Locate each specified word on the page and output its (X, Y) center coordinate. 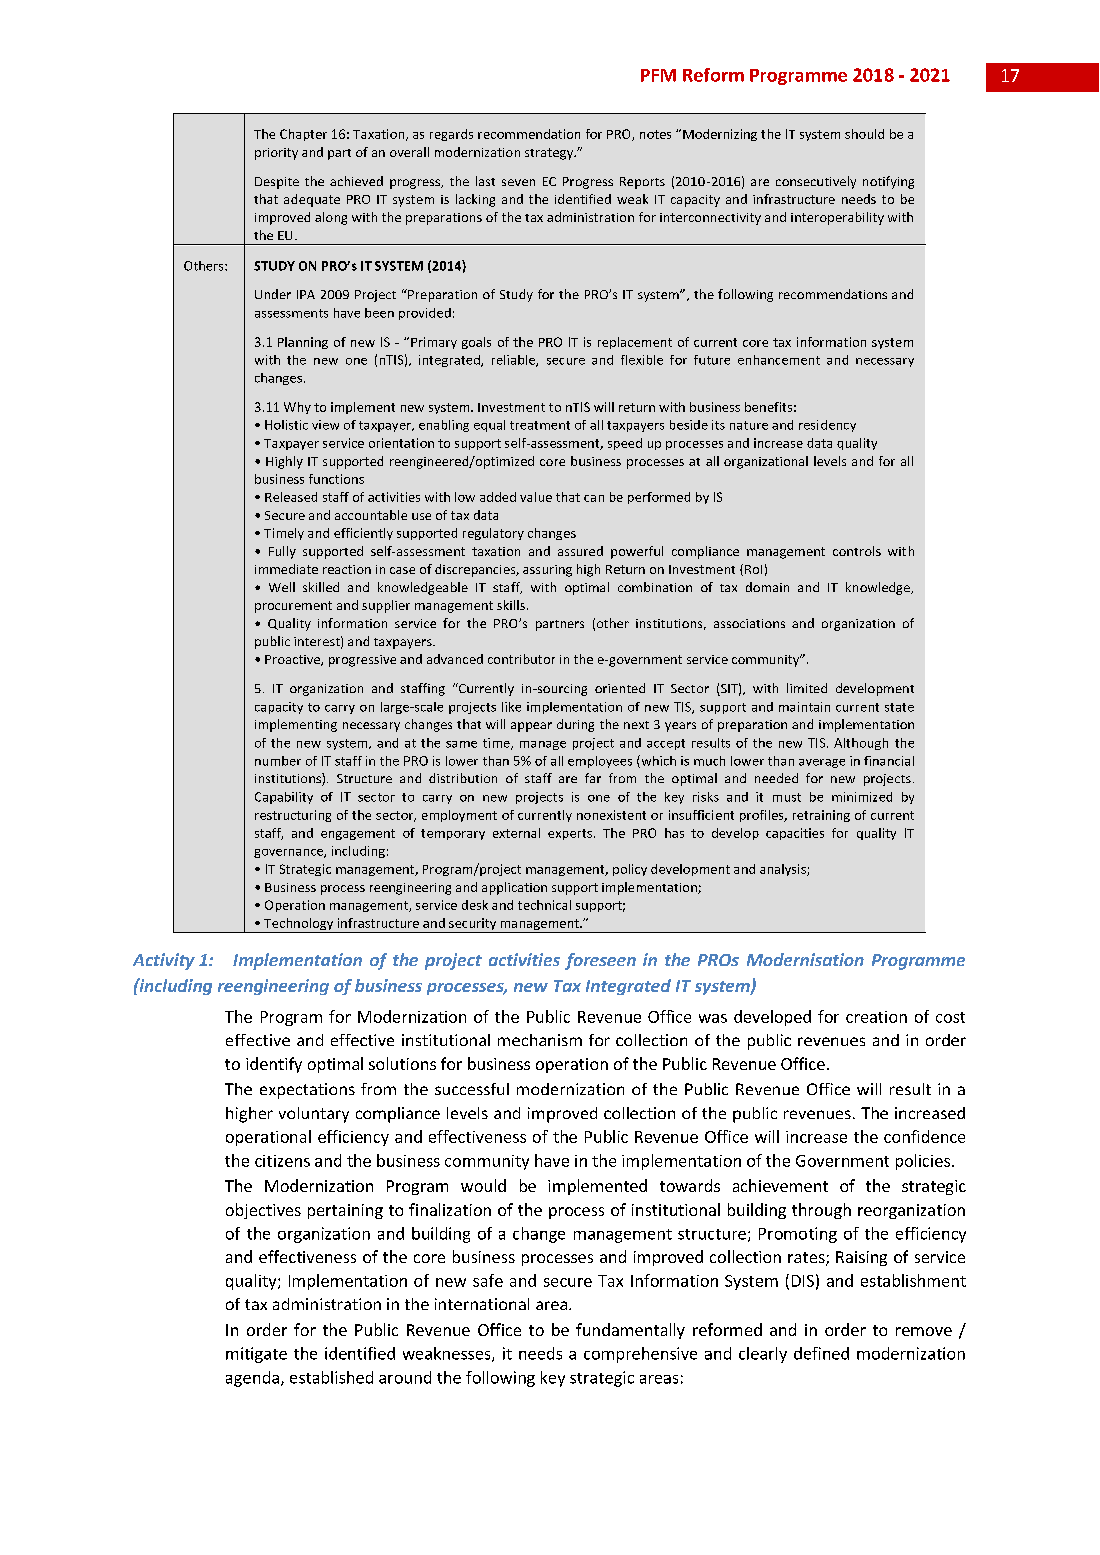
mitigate (256, 1355)
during (575, 725)
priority (276, 154)
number (278, 761)
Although (861, 744)
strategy (550, 154)
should (864, 134)
